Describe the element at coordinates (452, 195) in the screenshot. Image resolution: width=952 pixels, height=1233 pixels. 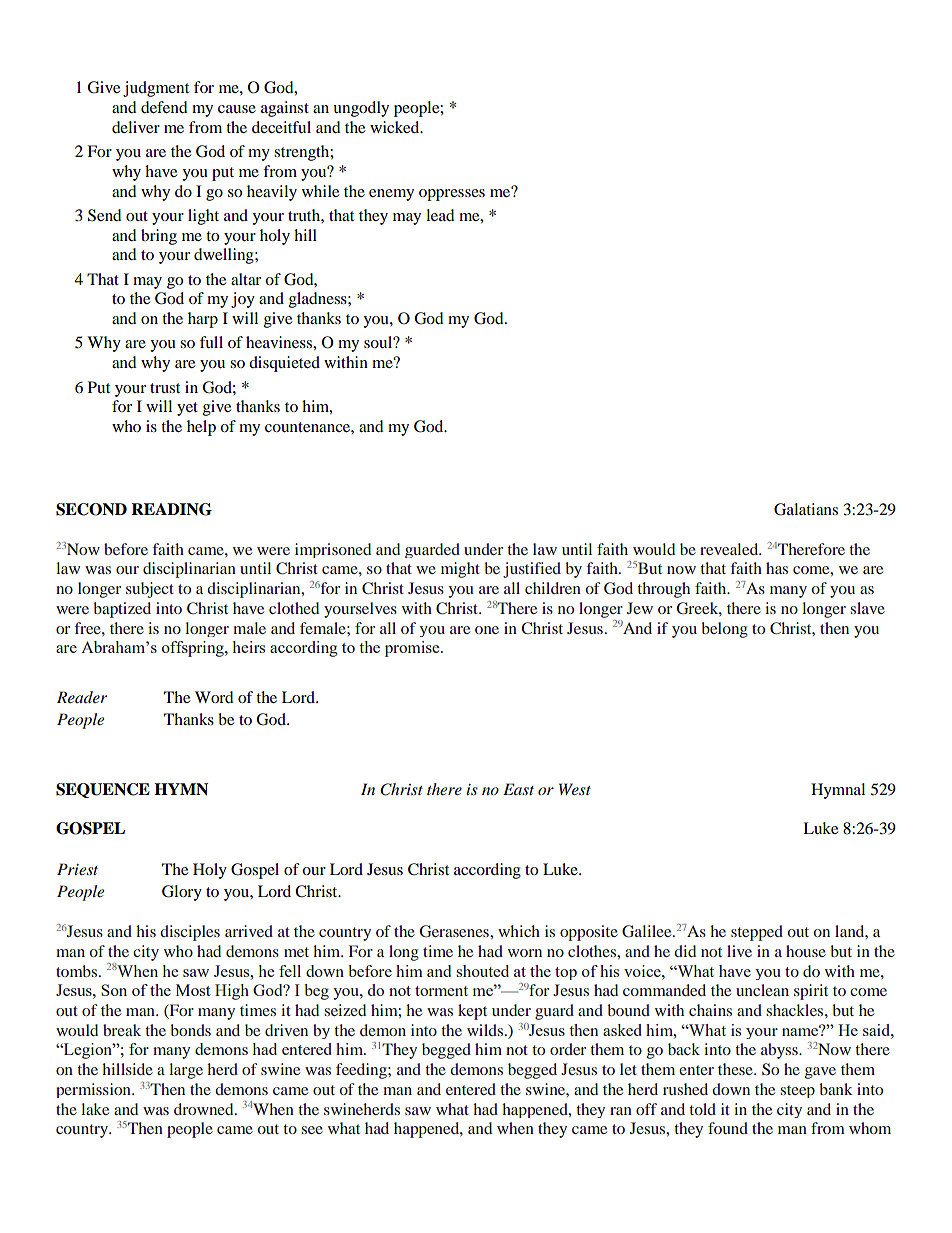
I see `oppresses` at that location.
